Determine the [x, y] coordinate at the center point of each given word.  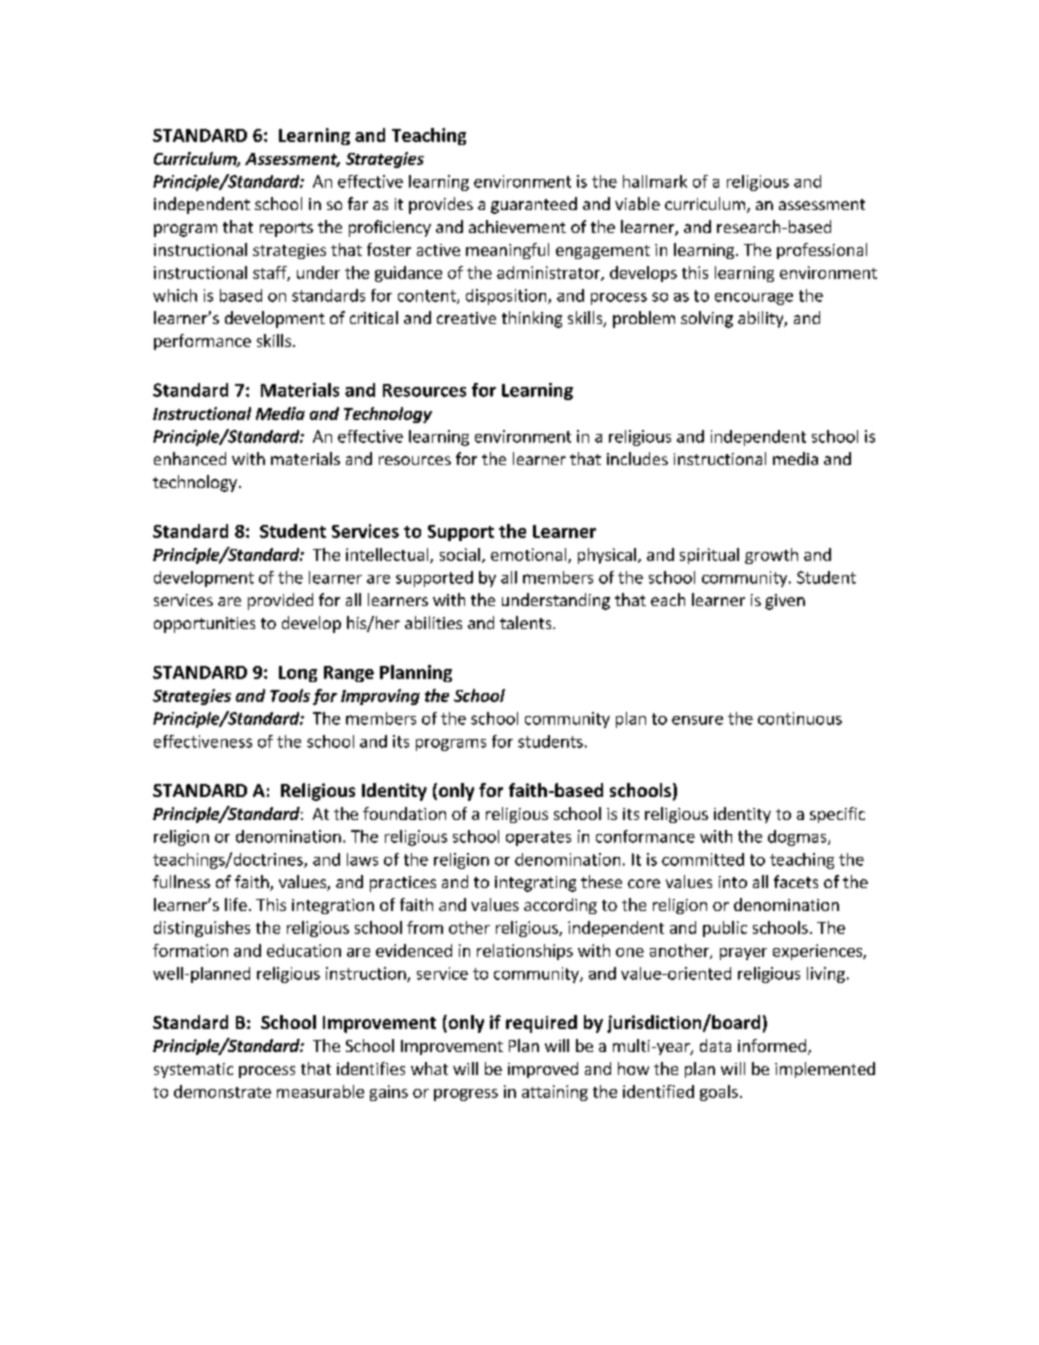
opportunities [204, 625]
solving [707, 319]
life [236, 904]
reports [286, 229]
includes [637, 458]
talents [527, 622]
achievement [517, 226]
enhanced [190, 458]
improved [543, 1070]
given [785, 602]
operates [538, 838]
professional [822, 251]
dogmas [798, 838]
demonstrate [222, 1091]
